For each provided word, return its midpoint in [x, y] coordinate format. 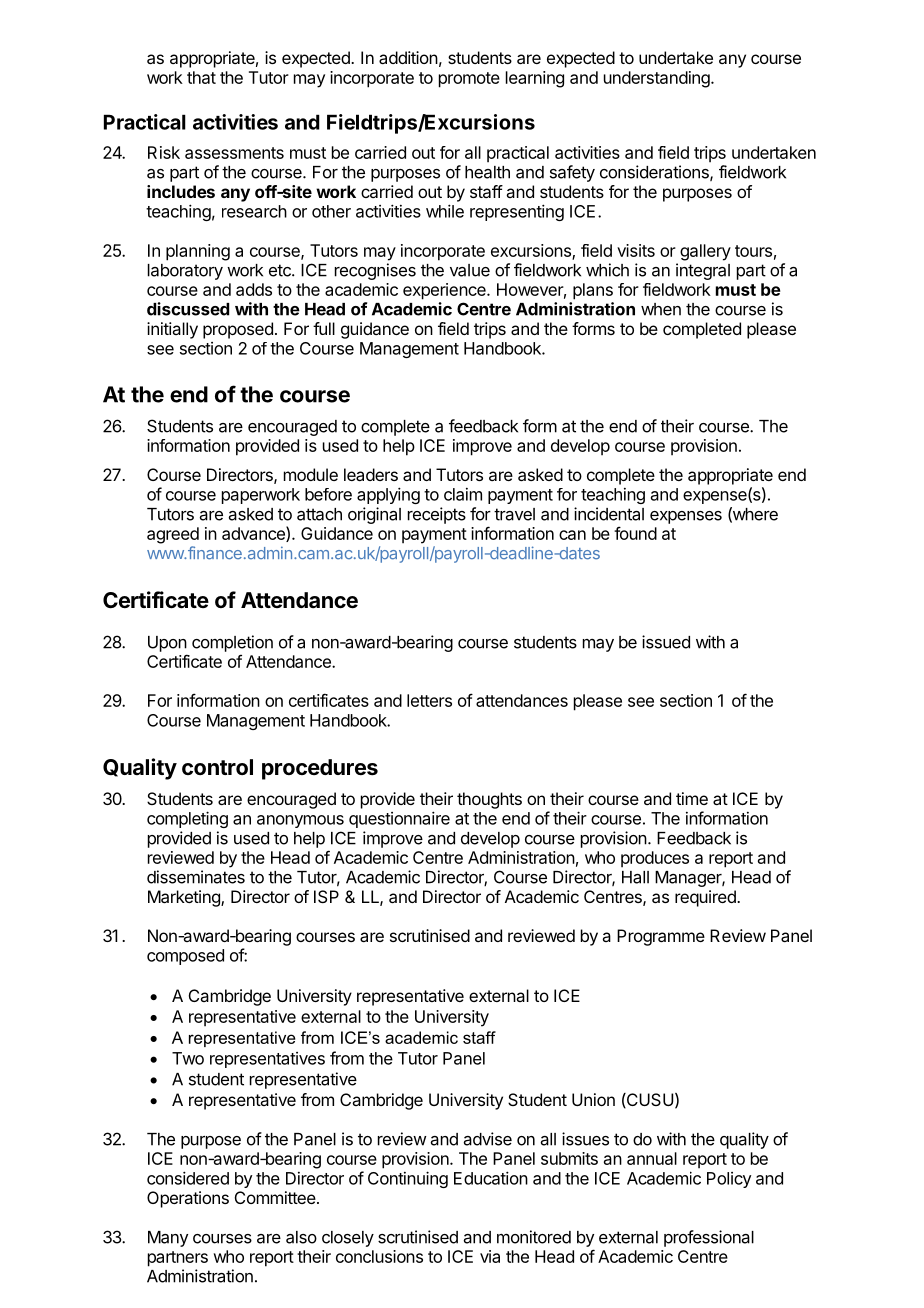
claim [463, 494]
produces [655, 859]
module [311, 474]
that [201, 77]
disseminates [196, 877]
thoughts [489, 800]
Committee [275, 1197]
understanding [657, 79]
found [635, 533]
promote [469, 80]
